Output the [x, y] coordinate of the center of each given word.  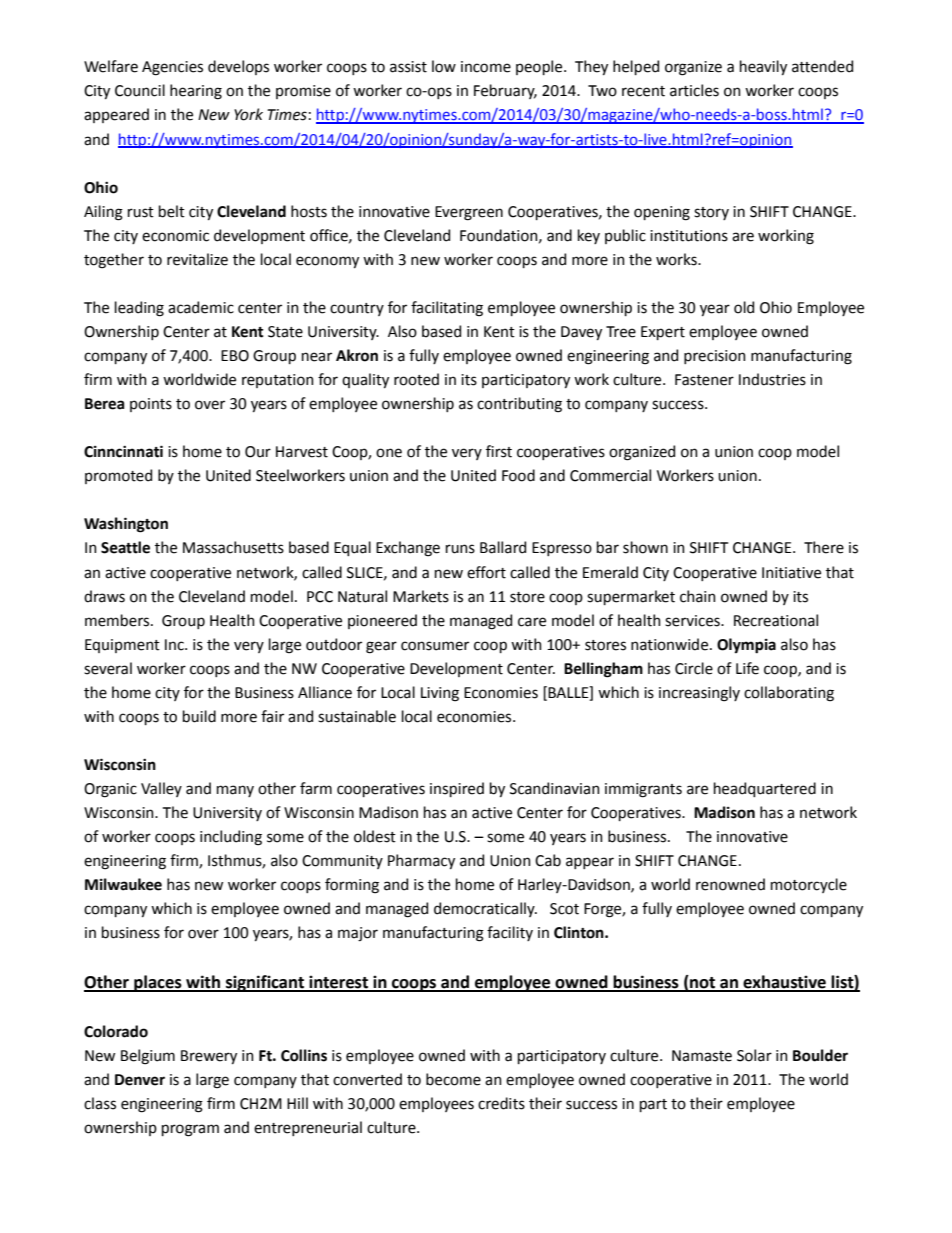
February [505, 91]
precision [715, 357]
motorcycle [809, 885]
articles [694, 90]
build [199, 716]
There [824, 547]
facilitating [447, 309]
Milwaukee [123, 884]
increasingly [699, 694]
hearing [196, 92]
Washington [126, 525]
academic [201, 307]
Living [440, 694]
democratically [485, 909]
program [190, 1130]
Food [518, 475]
